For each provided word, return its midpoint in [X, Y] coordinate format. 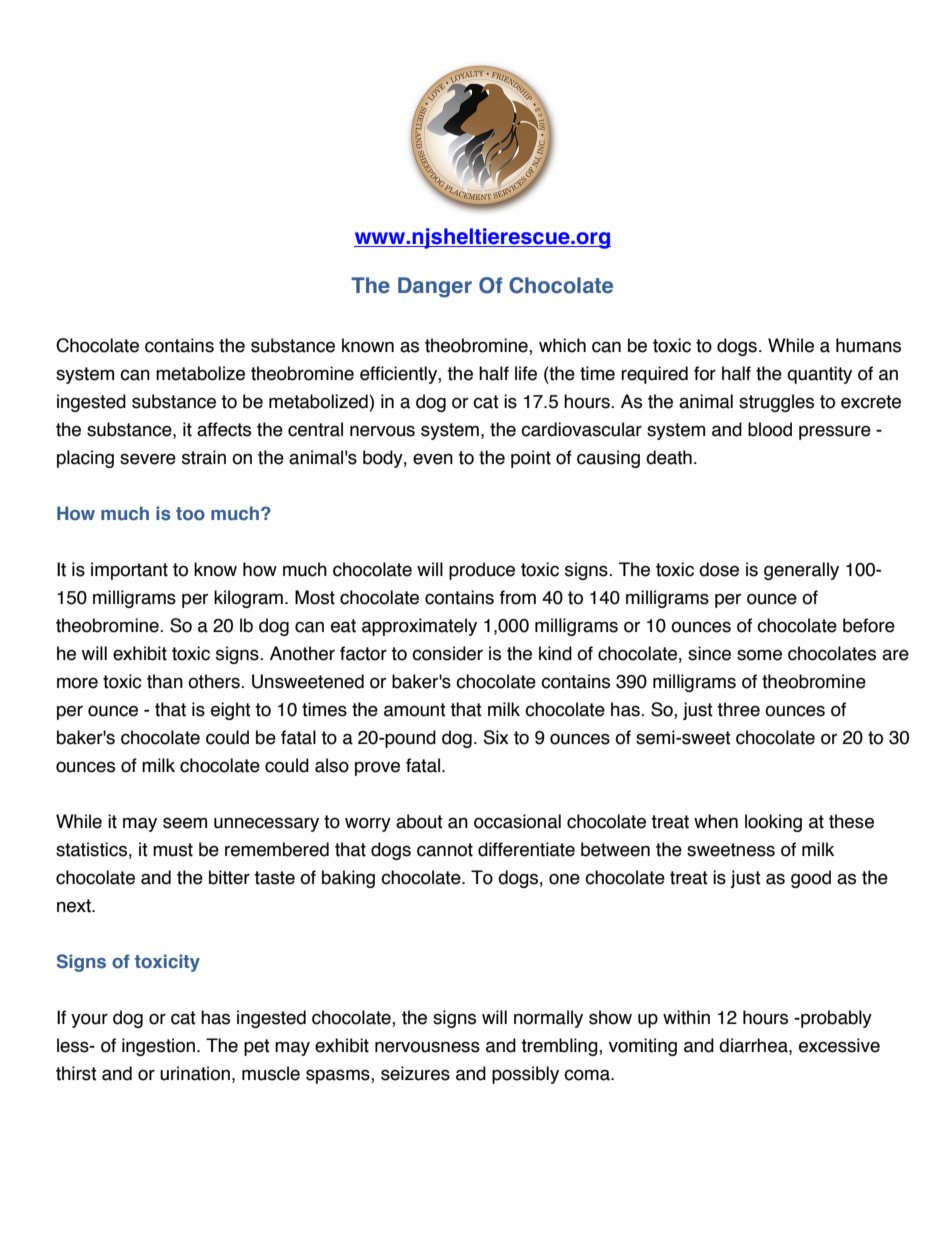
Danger [435, 287]
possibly [525, 1075]
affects [224, 429]
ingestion [158, 1047]
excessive [839, 1045]
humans [868, 345]
